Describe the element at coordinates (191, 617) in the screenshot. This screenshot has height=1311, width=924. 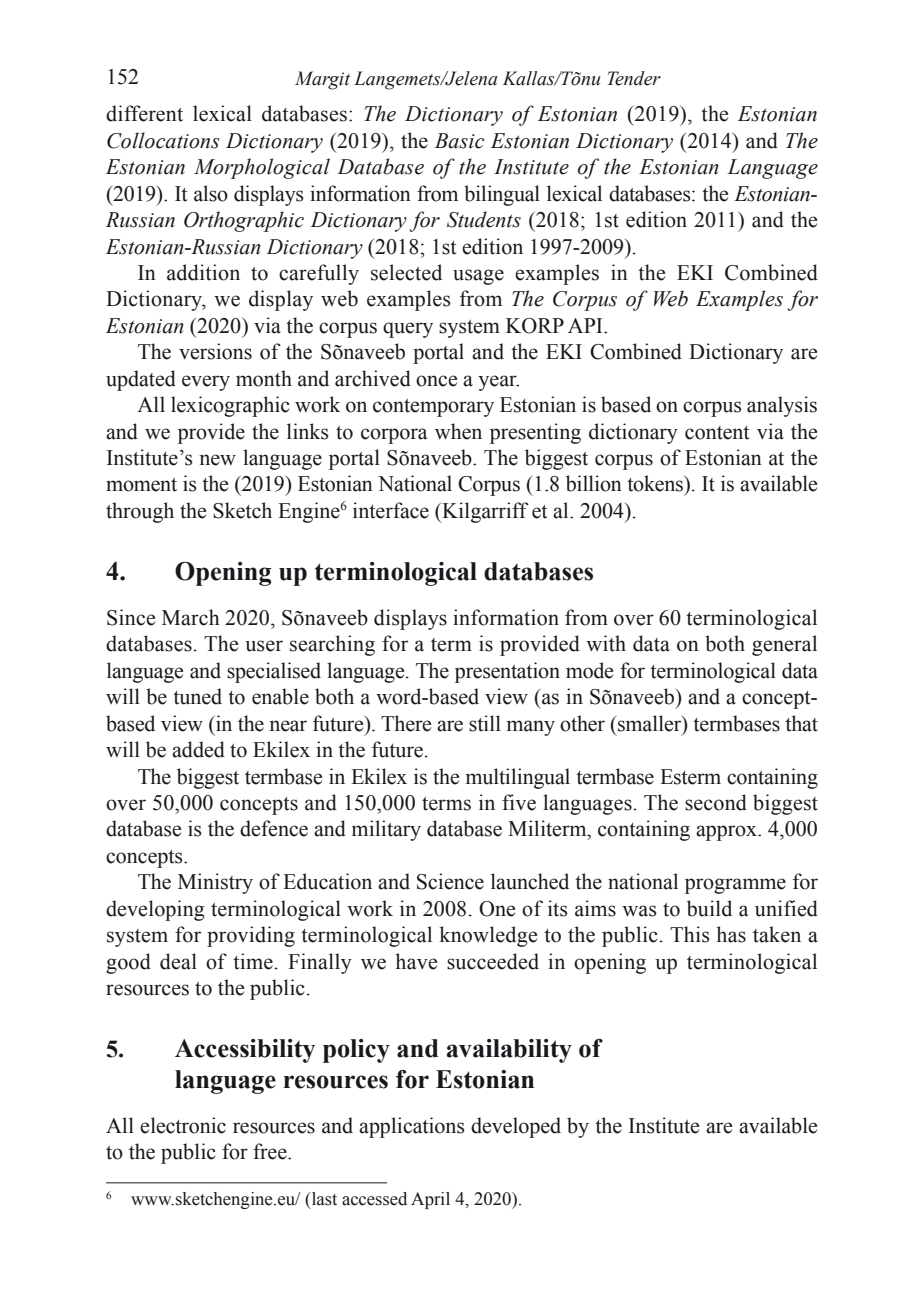
I see `March` at that location.
